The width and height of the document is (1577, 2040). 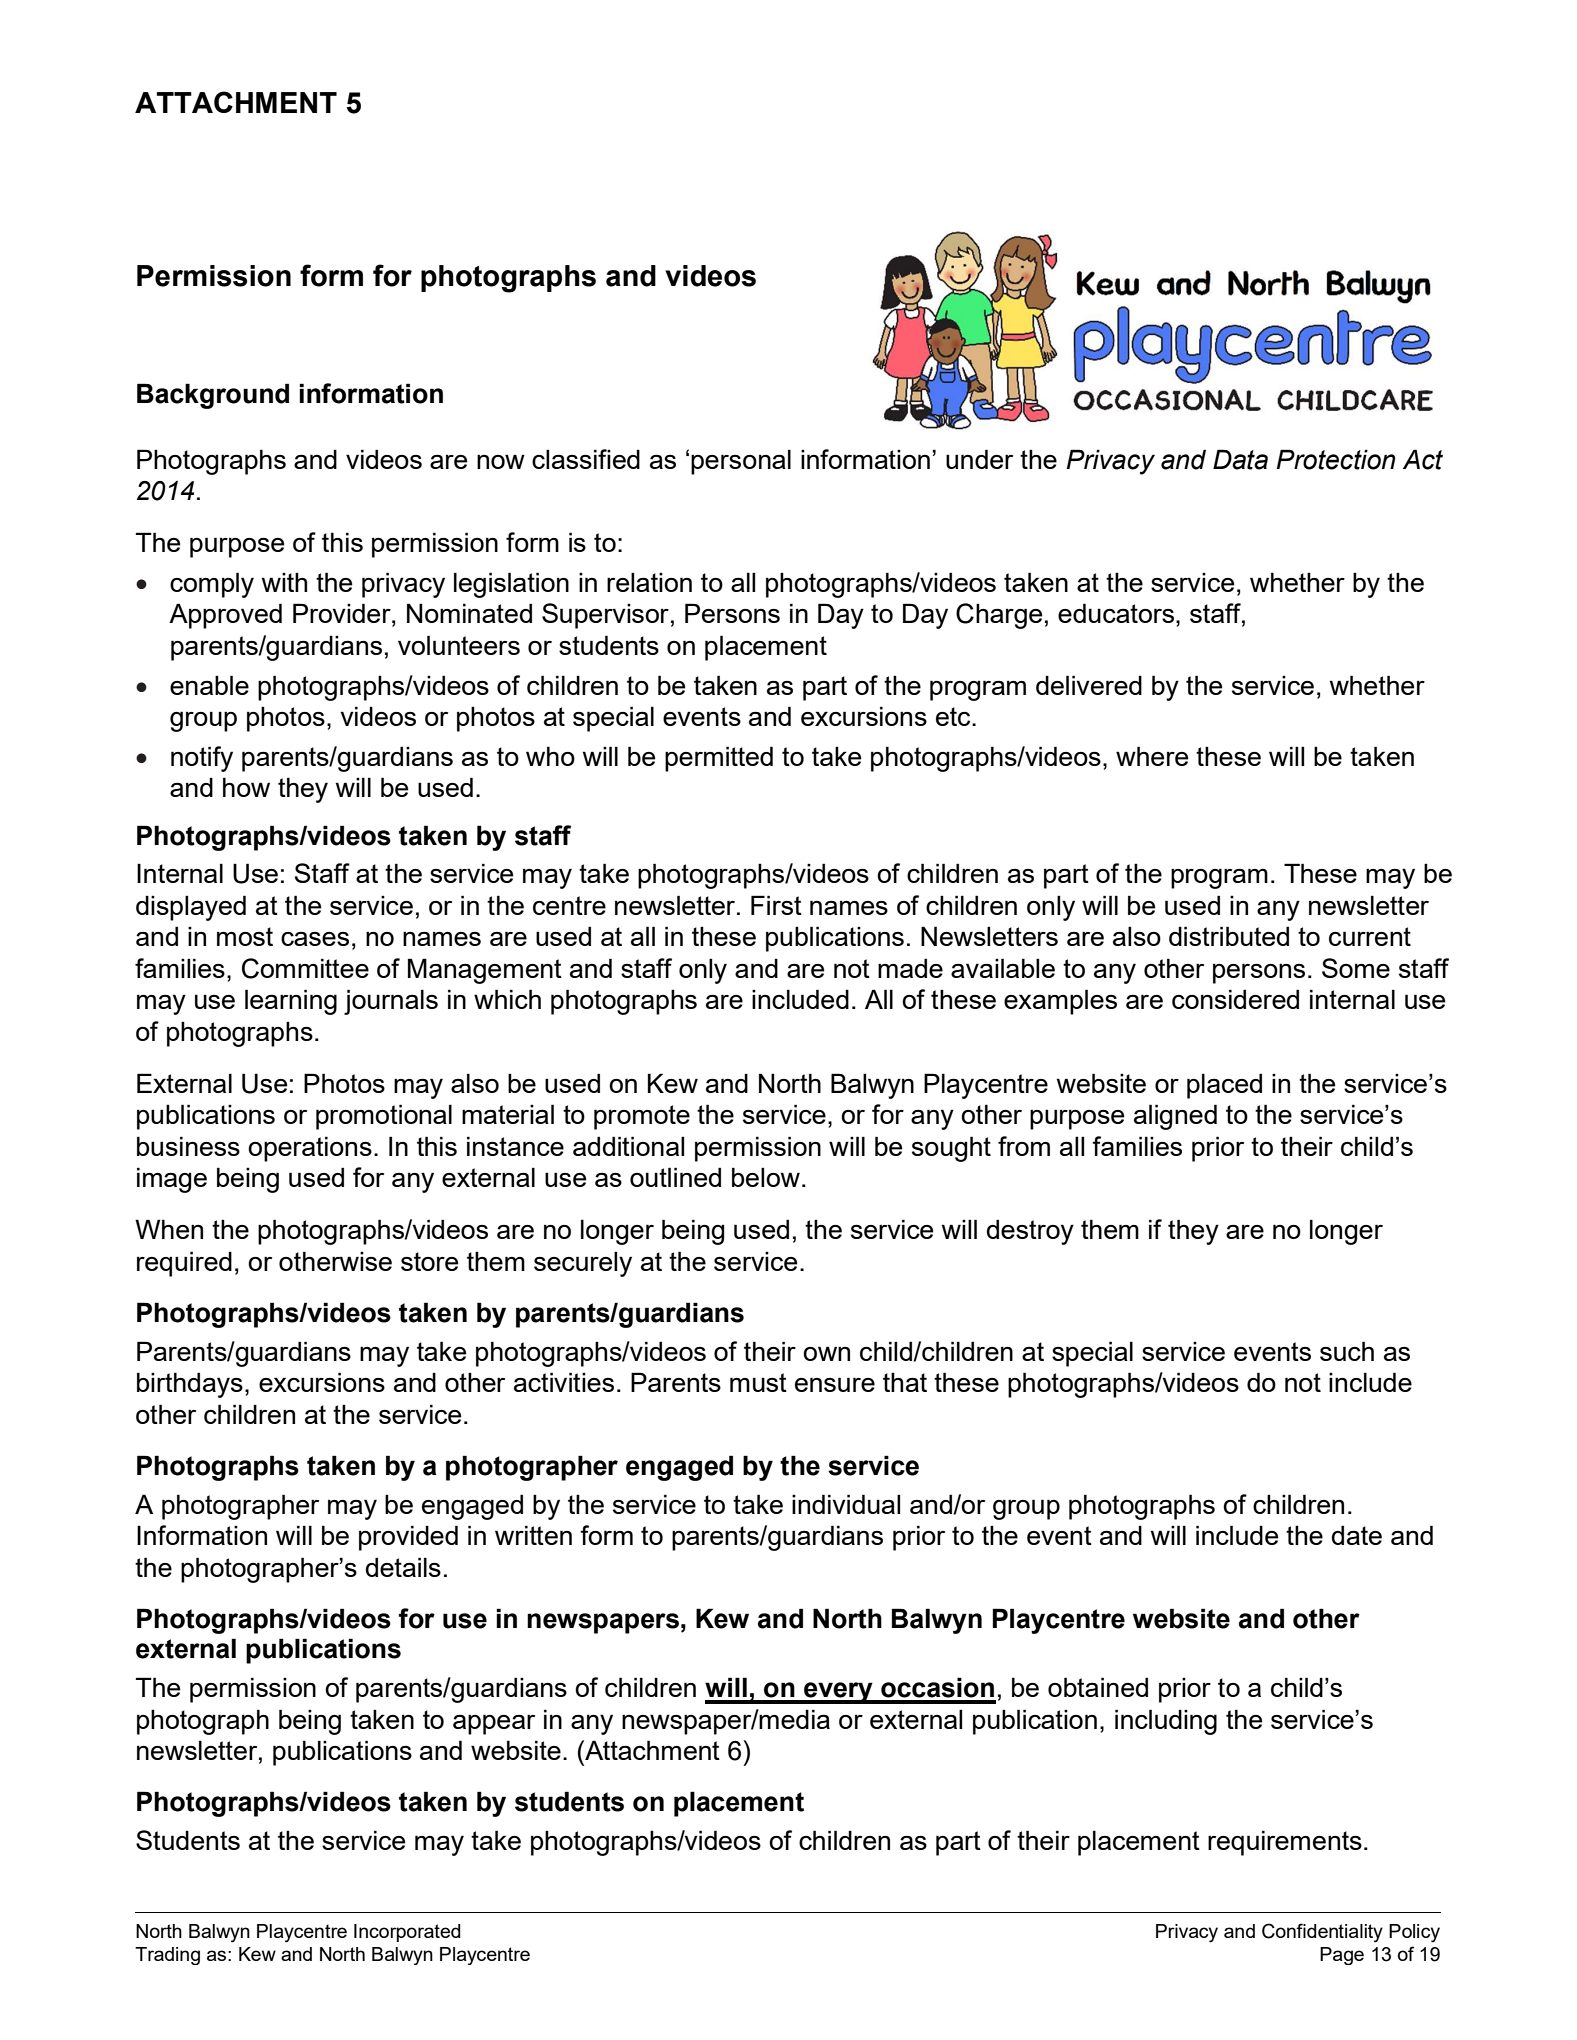 I want to click on operations, so click(x=310, y=1149).
